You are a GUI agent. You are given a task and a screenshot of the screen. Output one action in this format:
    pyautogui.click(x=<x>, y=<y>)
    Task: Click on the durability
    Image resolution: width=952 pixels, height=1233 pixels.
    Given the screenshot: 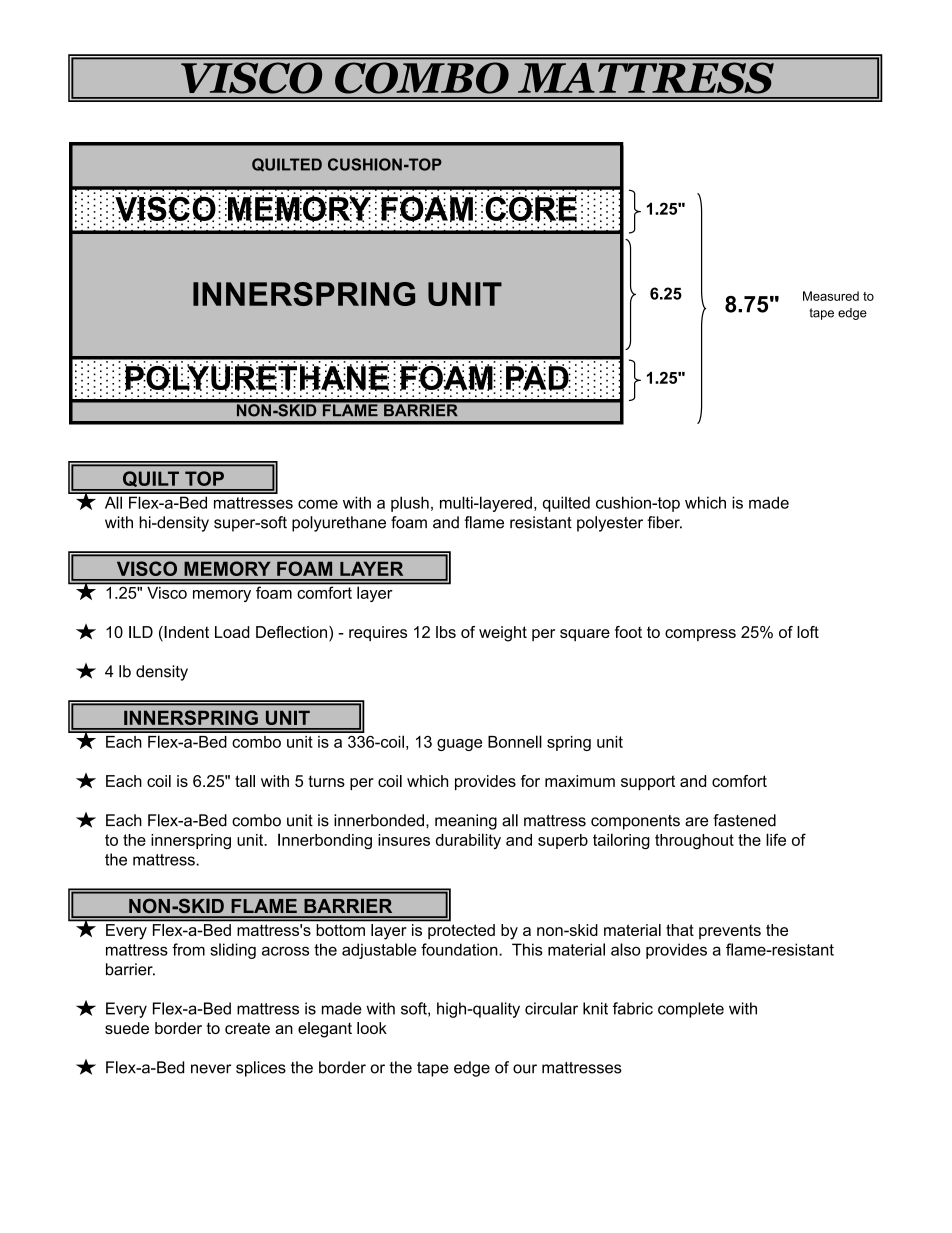 What is the action you would take?
    pyautogui.click(x=468, y=841)
